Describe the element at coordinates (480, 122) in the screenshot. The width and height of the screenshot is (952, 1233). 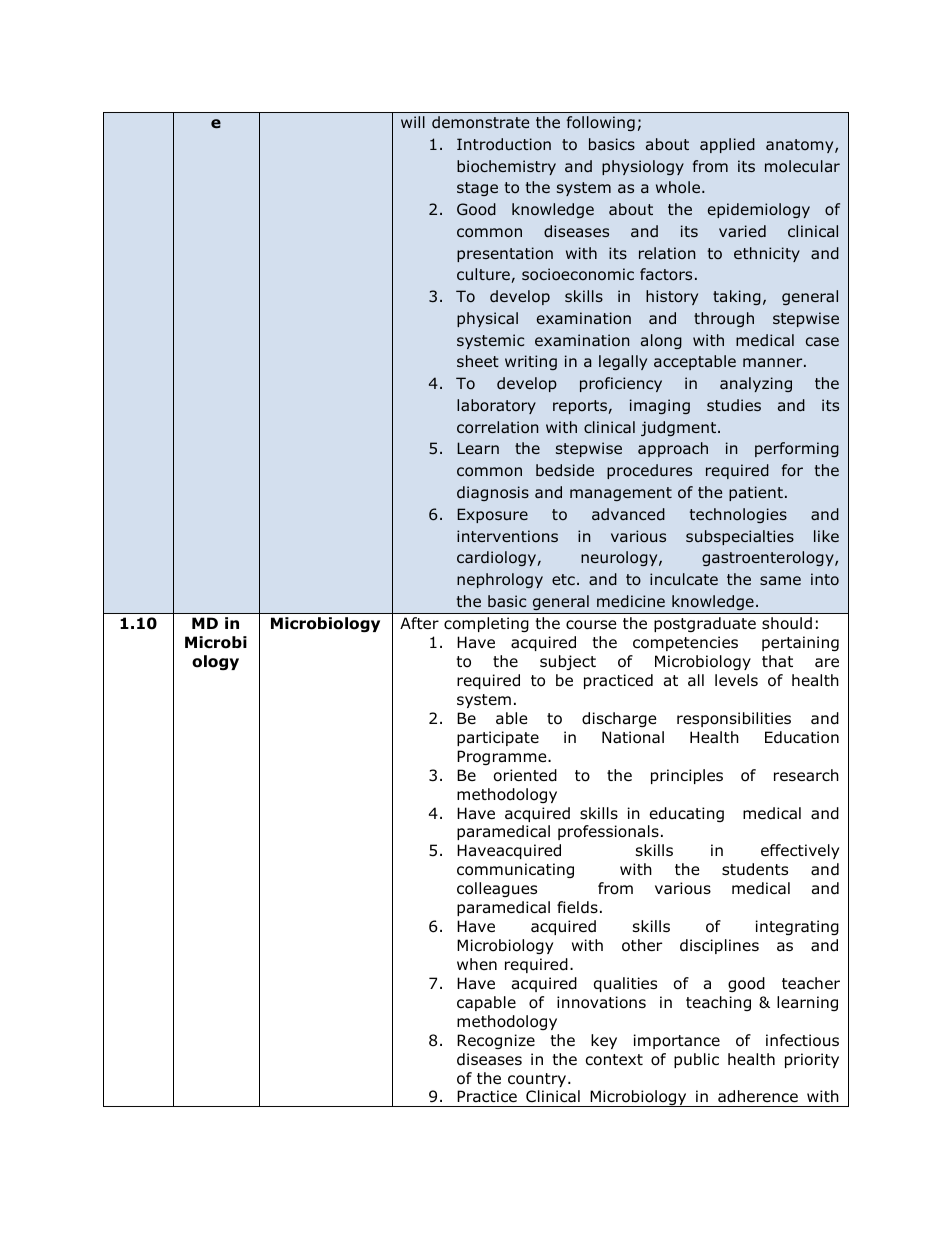
I see `demonstrate` at that location.
